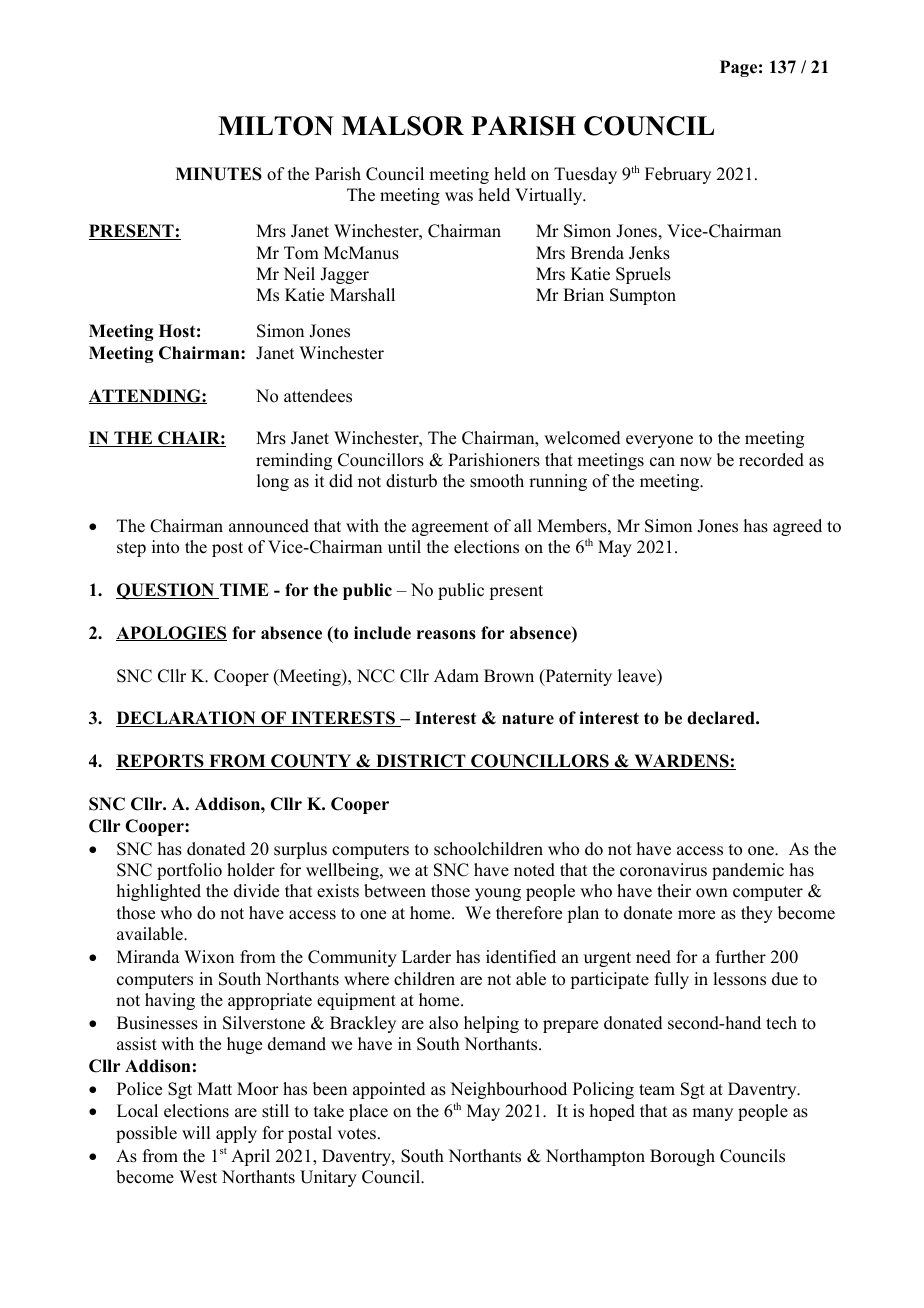  Describe the element at coordinates (696, 915) in the document. I see `more` at that location.
